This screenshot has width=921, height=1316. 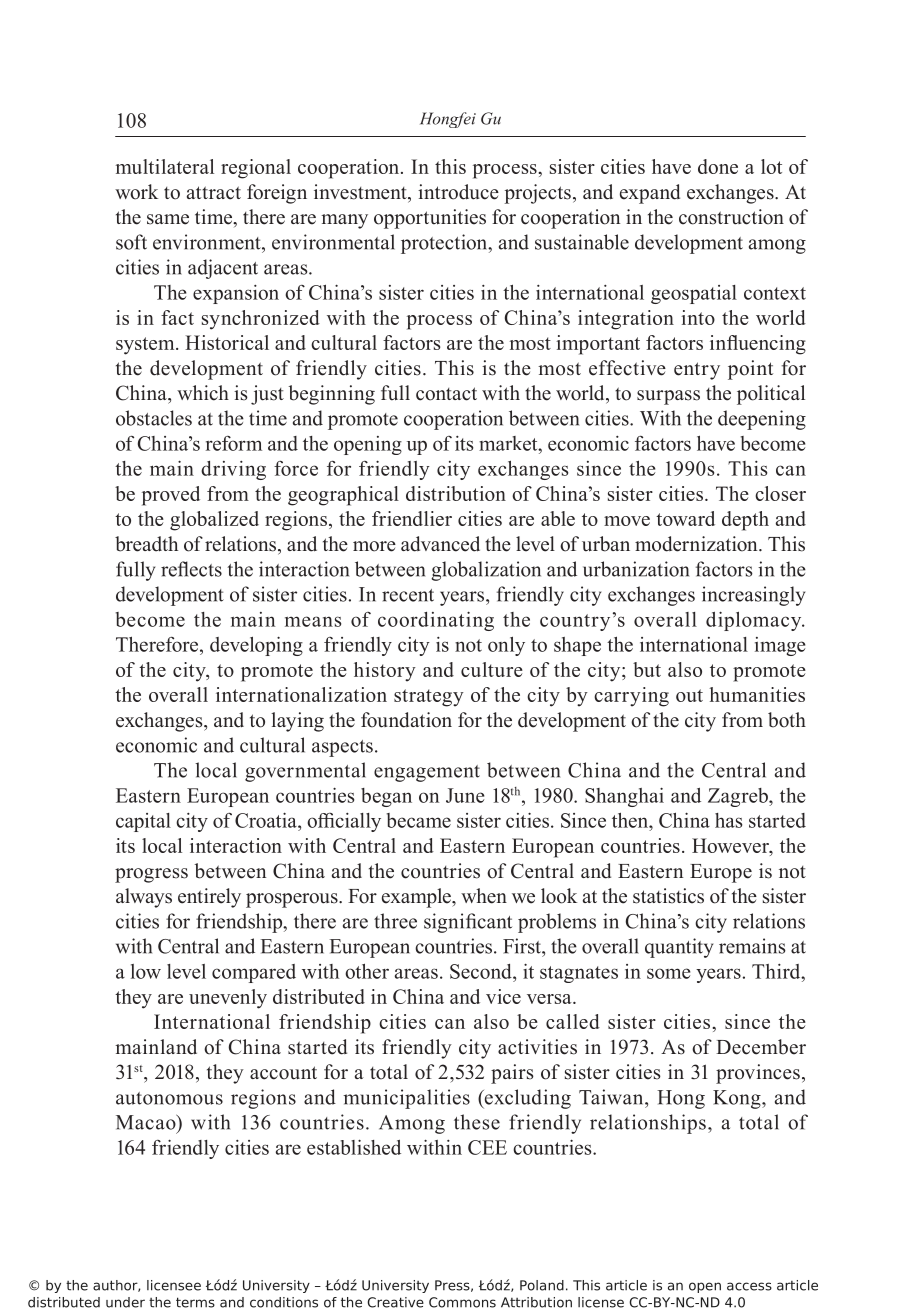 What do you see at coordinates (195, 1302) in the screenshot?
I see `terms` at bounding box center [195, 1302].
